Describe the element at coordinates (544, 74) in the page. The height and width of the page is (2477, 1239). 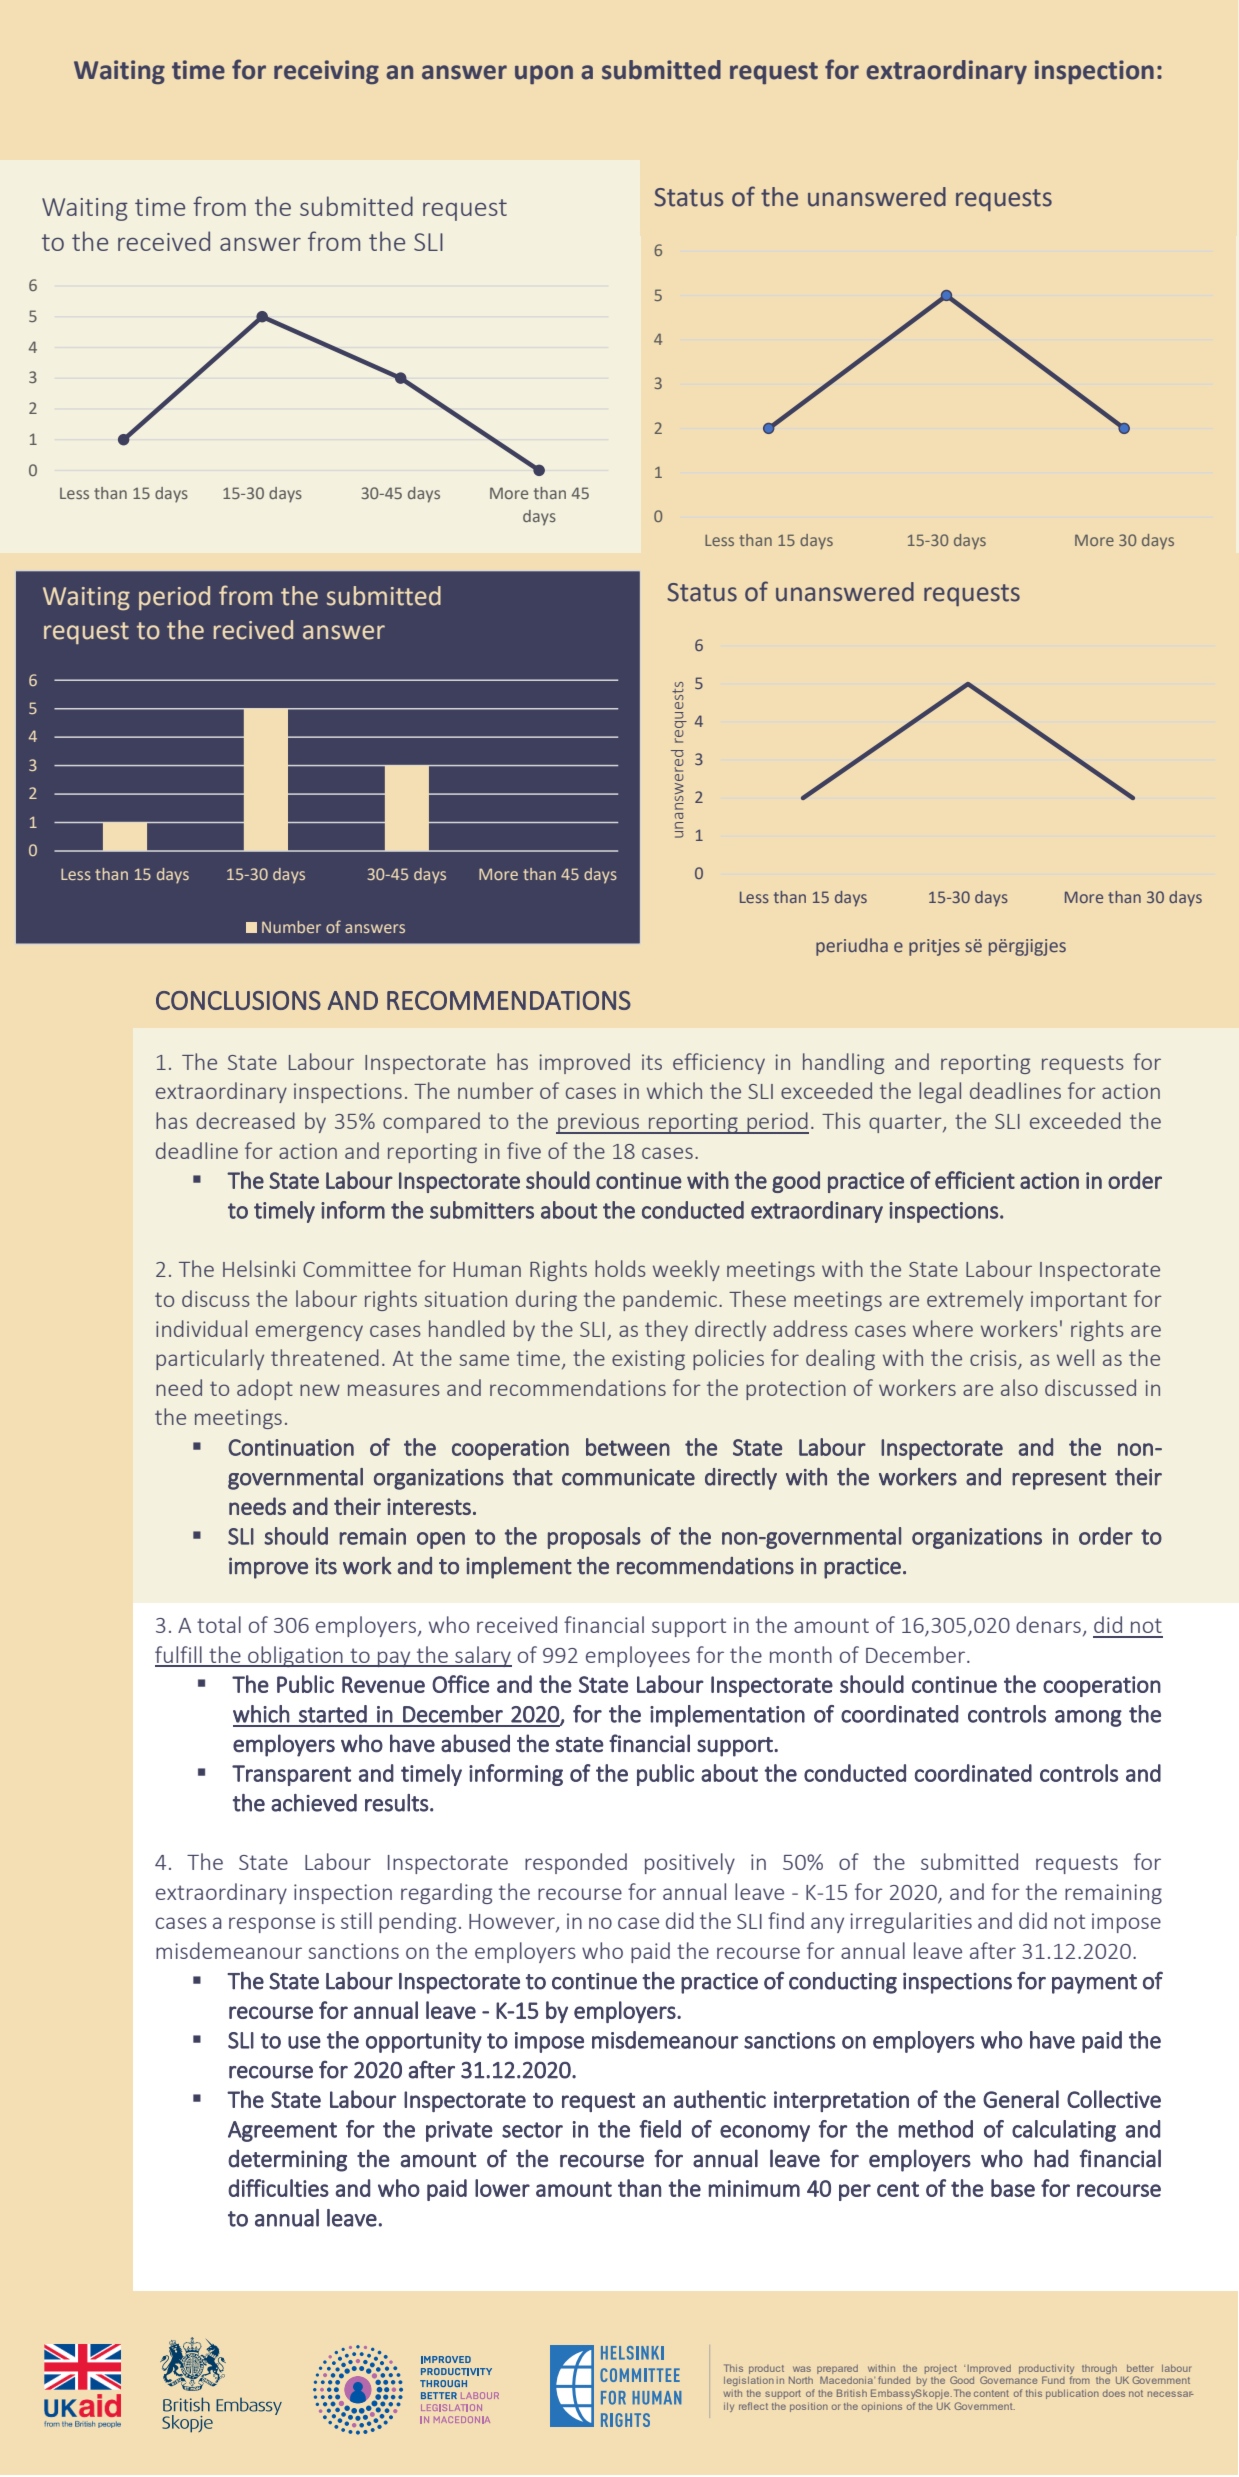
I see `upon` at that location.
